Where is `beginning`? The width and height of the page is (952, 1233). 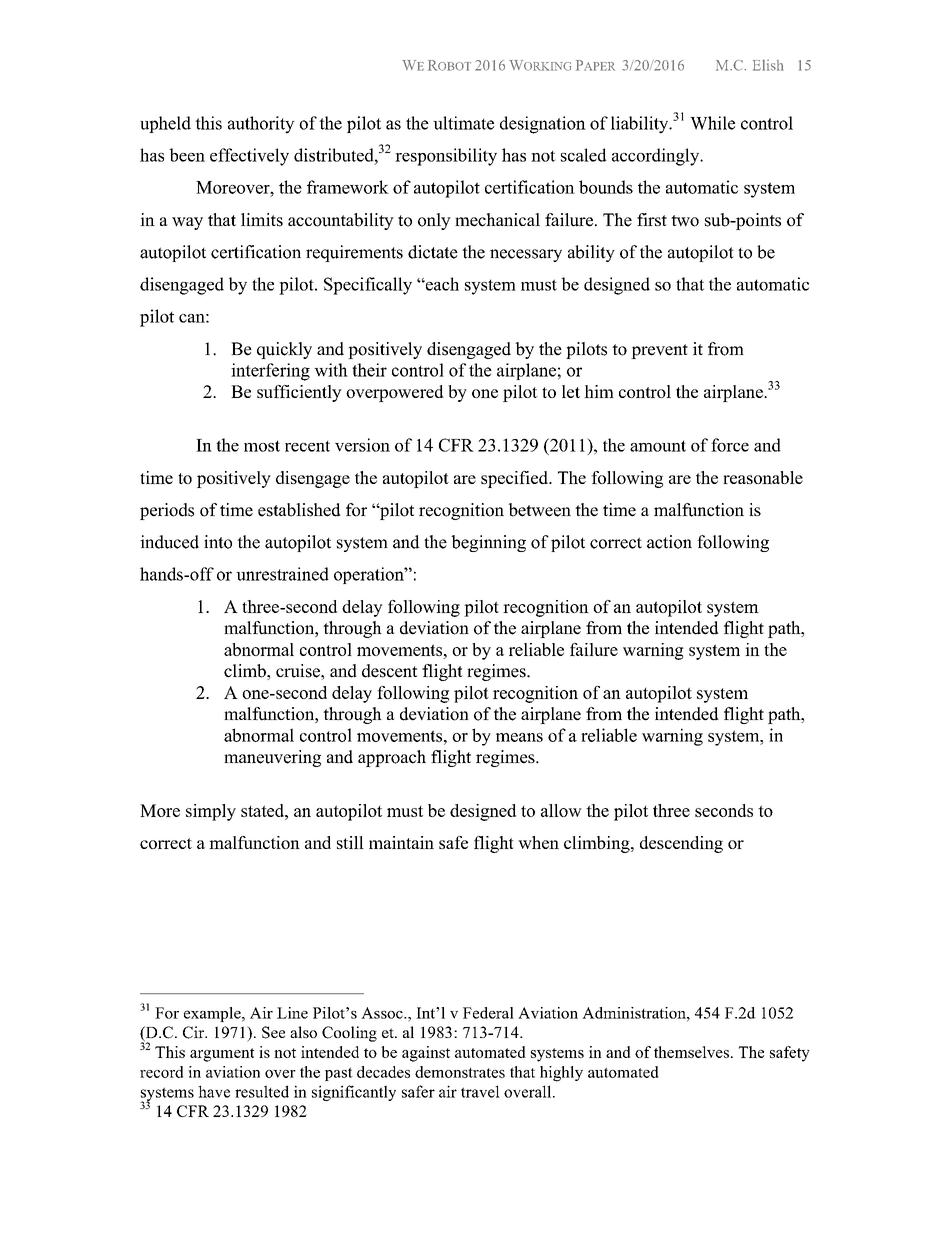
beginning is located at coordinates (488, 543).
